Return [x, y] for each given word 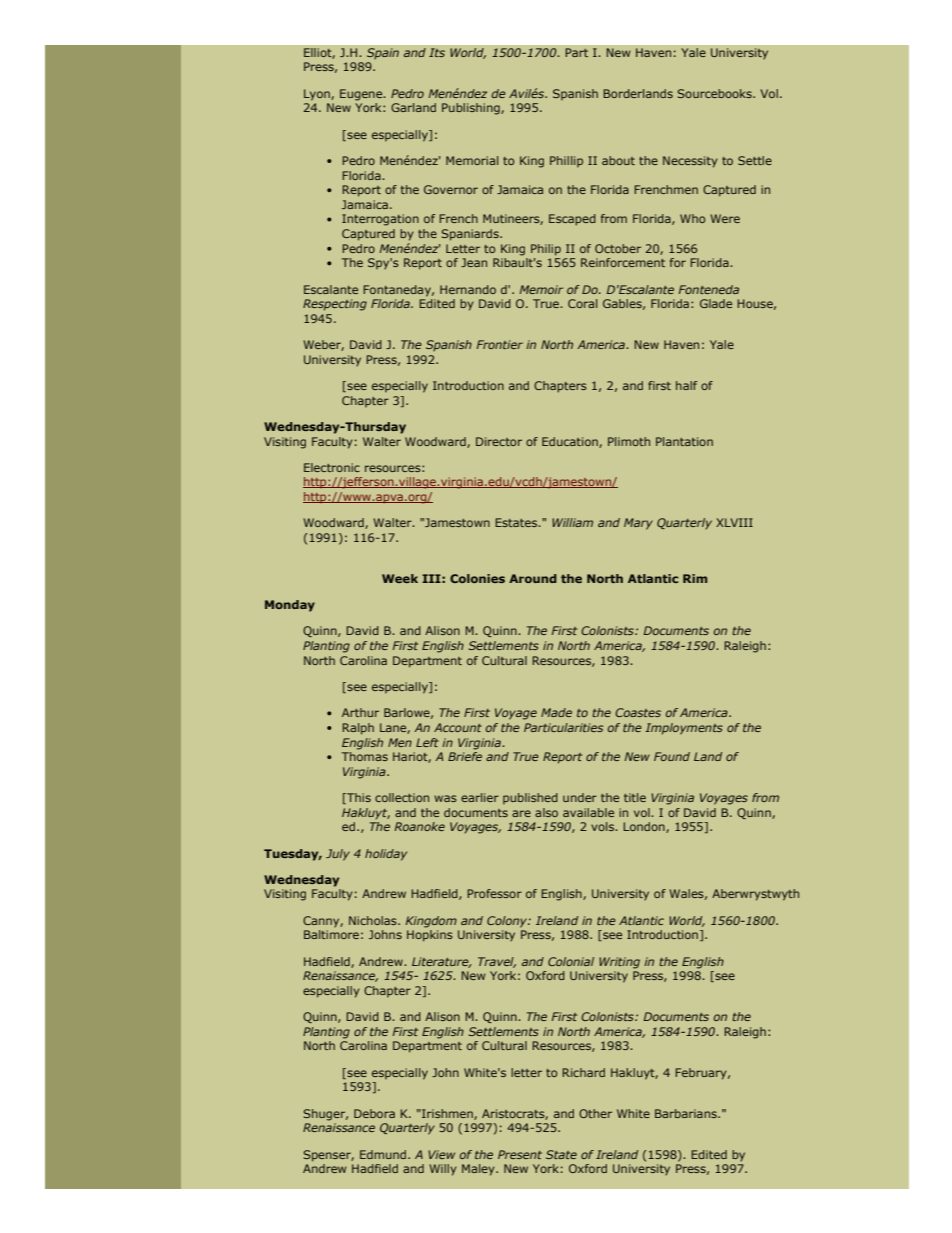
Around [533, 578]
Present [520, 1154]
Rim [695, 578]
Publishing [472, 109]
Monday [290, 606]
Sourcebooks [716, 93]
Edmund [384, 1154]
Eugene [362, 95]
